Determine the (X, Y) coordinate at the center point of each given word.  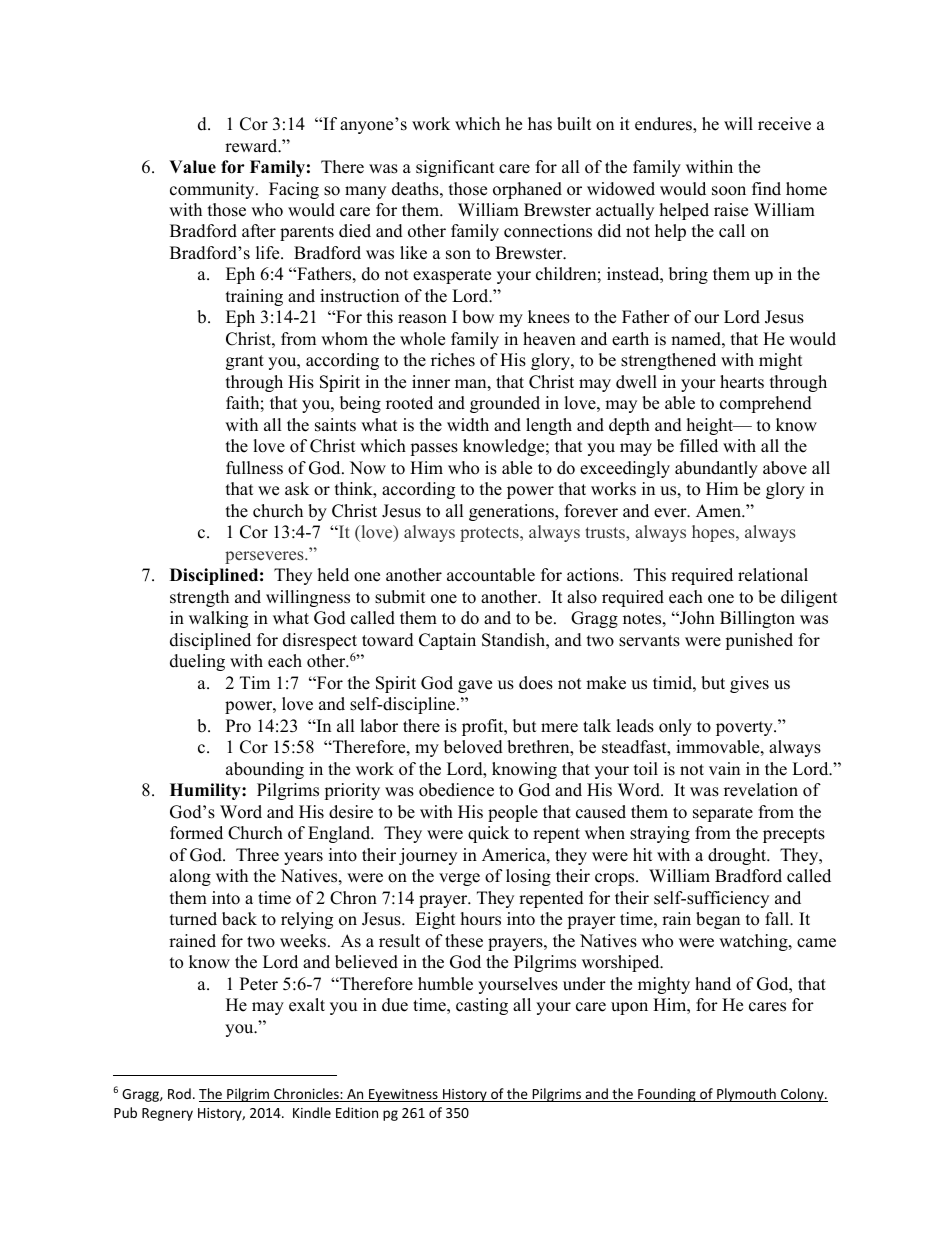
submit (400, 597)
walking (218, 619)
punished (759, 641)
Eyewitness (403, 1095)
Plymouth (746, 1095)
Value (192, 167)
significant (455, 168)
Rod (179, 1093)
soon (729, 191)
